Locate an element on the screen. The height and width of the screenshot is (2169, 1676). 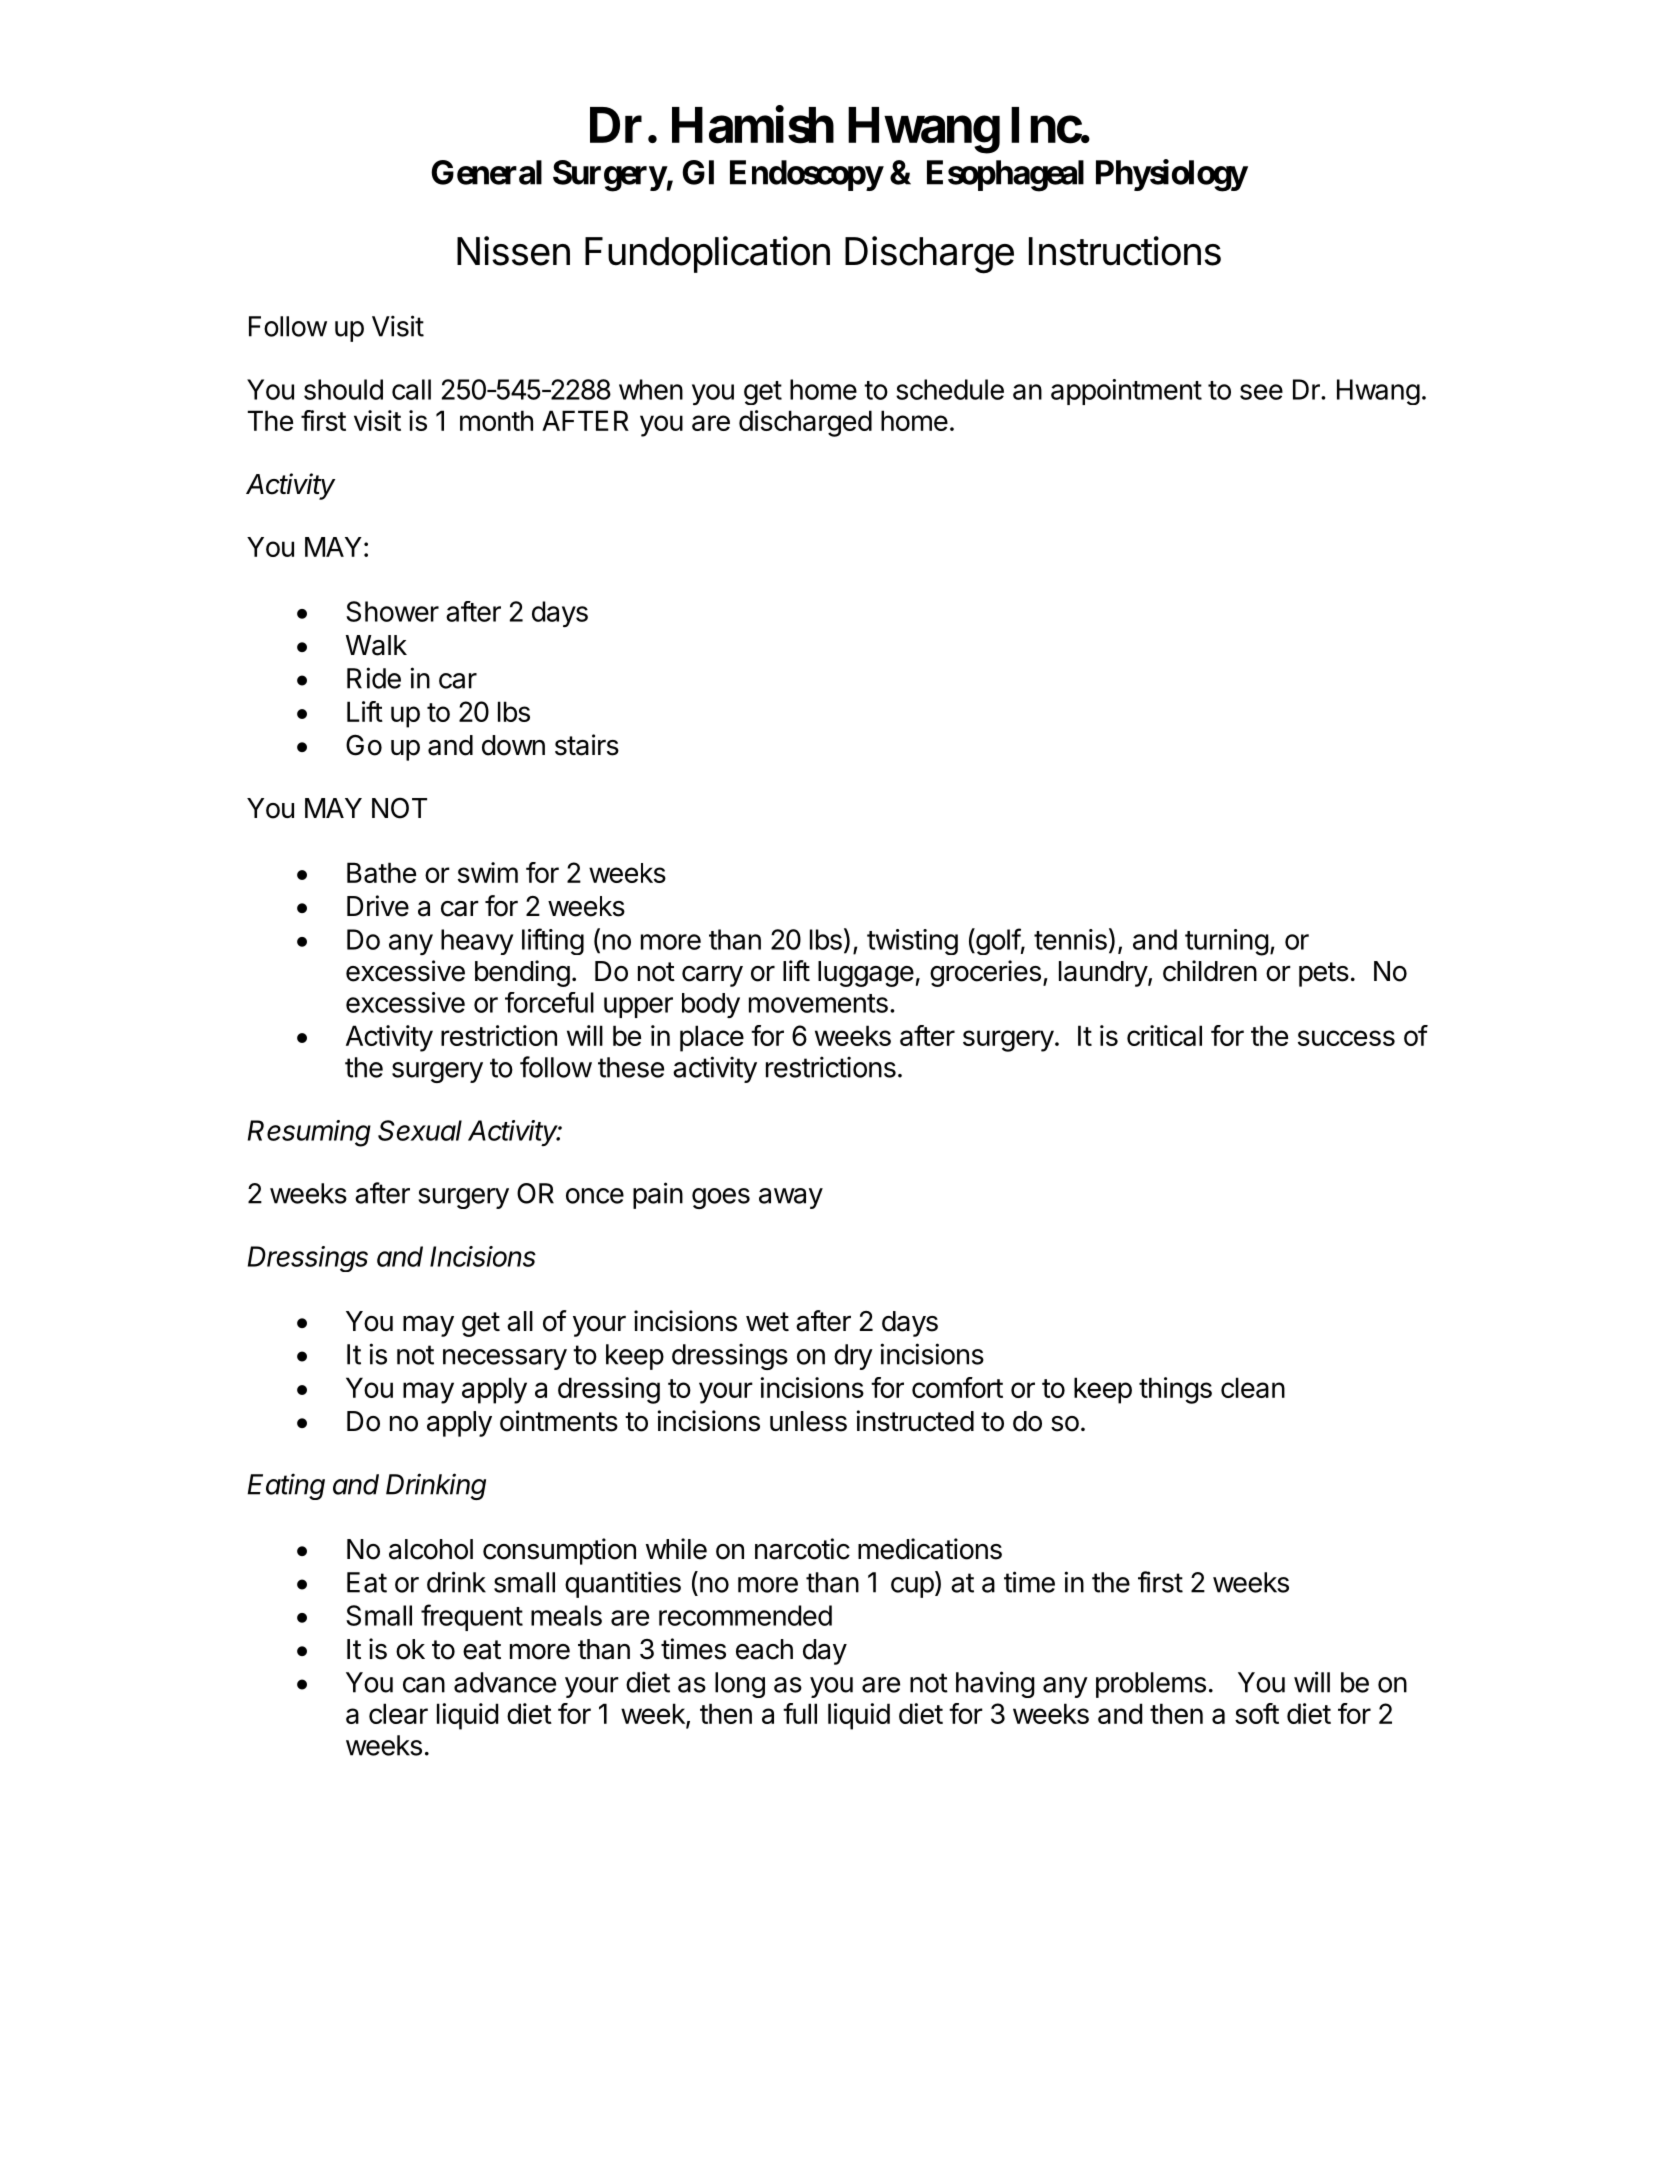
can is located at coordinates (424, 1685).
